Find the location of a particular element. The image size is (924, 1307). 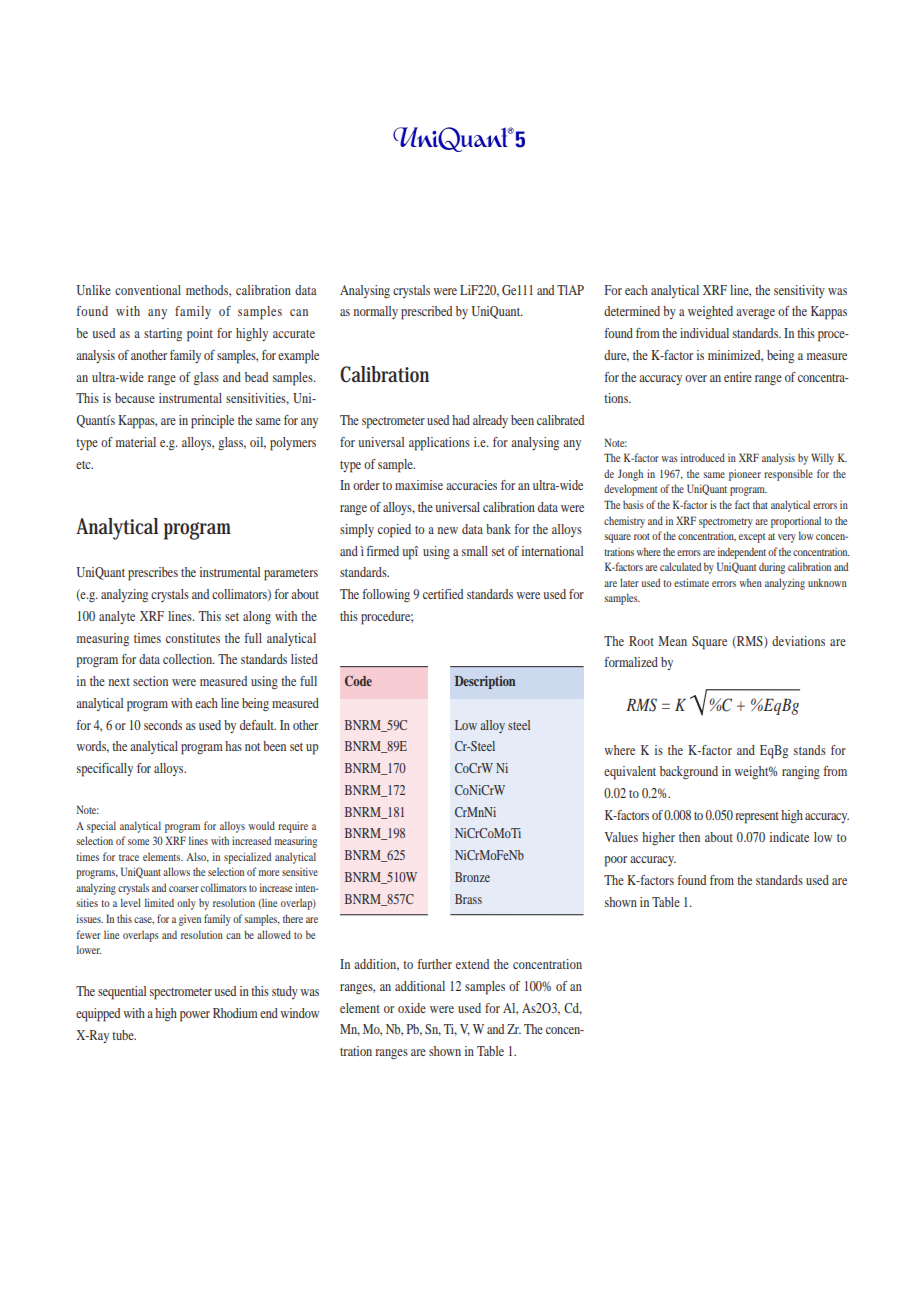

oxide is located at coordinates (412, 1008).
